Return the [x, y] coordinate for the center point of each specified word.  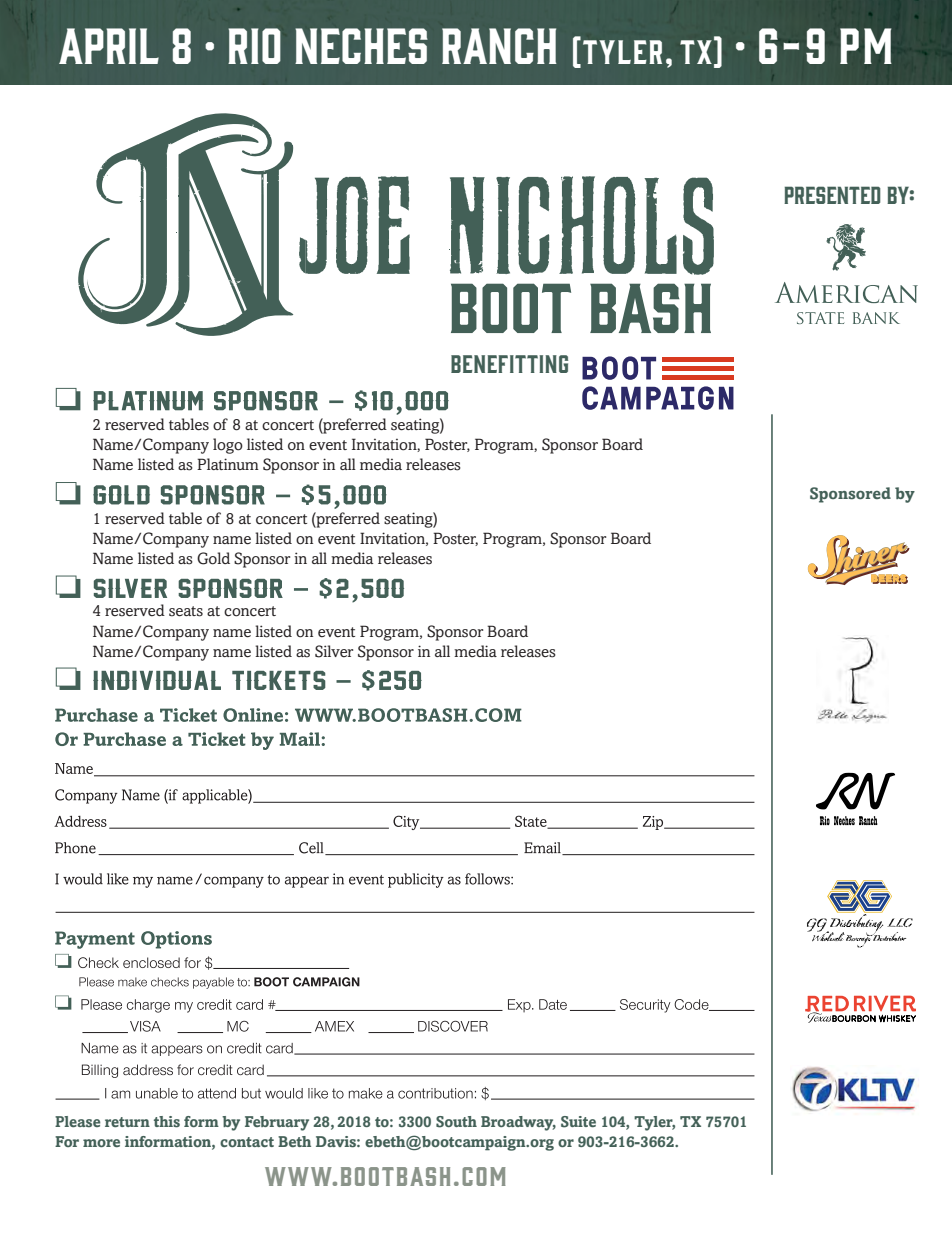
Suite [578, 1122]
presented [832, 195]
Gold [213, 558]
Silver [334, 651]
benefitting [509, 364]
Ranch [499, 46]
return [127, 1122]
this [167, 1122]
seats [186, 611]
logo [228, 446]
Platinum [228, 464]
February [277, 1123]
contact [247, 1142]
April [109, 46]
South [456, 1122]
